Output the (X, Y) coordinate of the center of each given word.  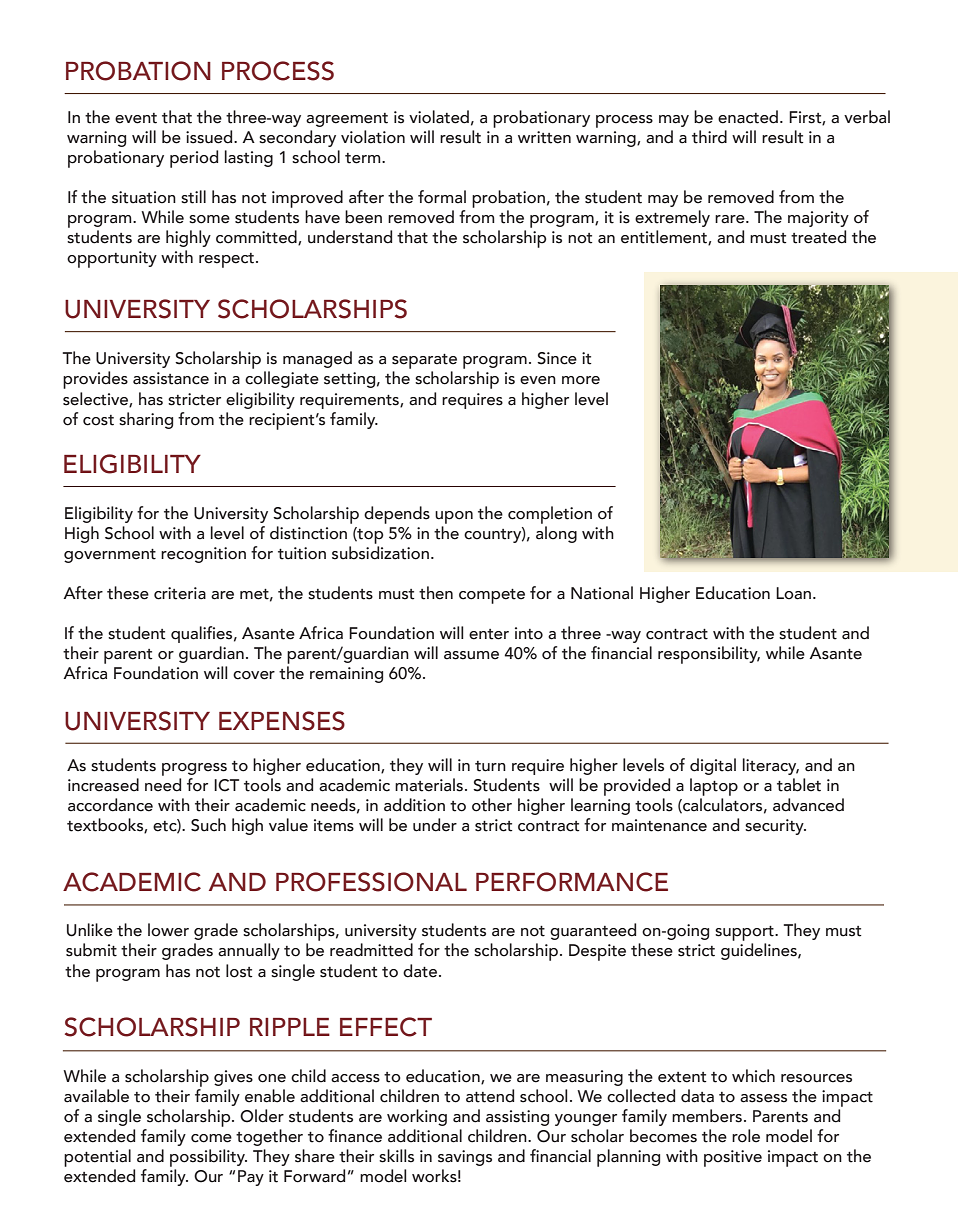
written (544, 137)
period (194, 159)
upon (454, 517)
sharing (146, 420)
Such (208, 825)
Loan (793, 593)
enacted (749, 117)
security (775, 827)
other (492, 805)
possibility (208, 1158)
